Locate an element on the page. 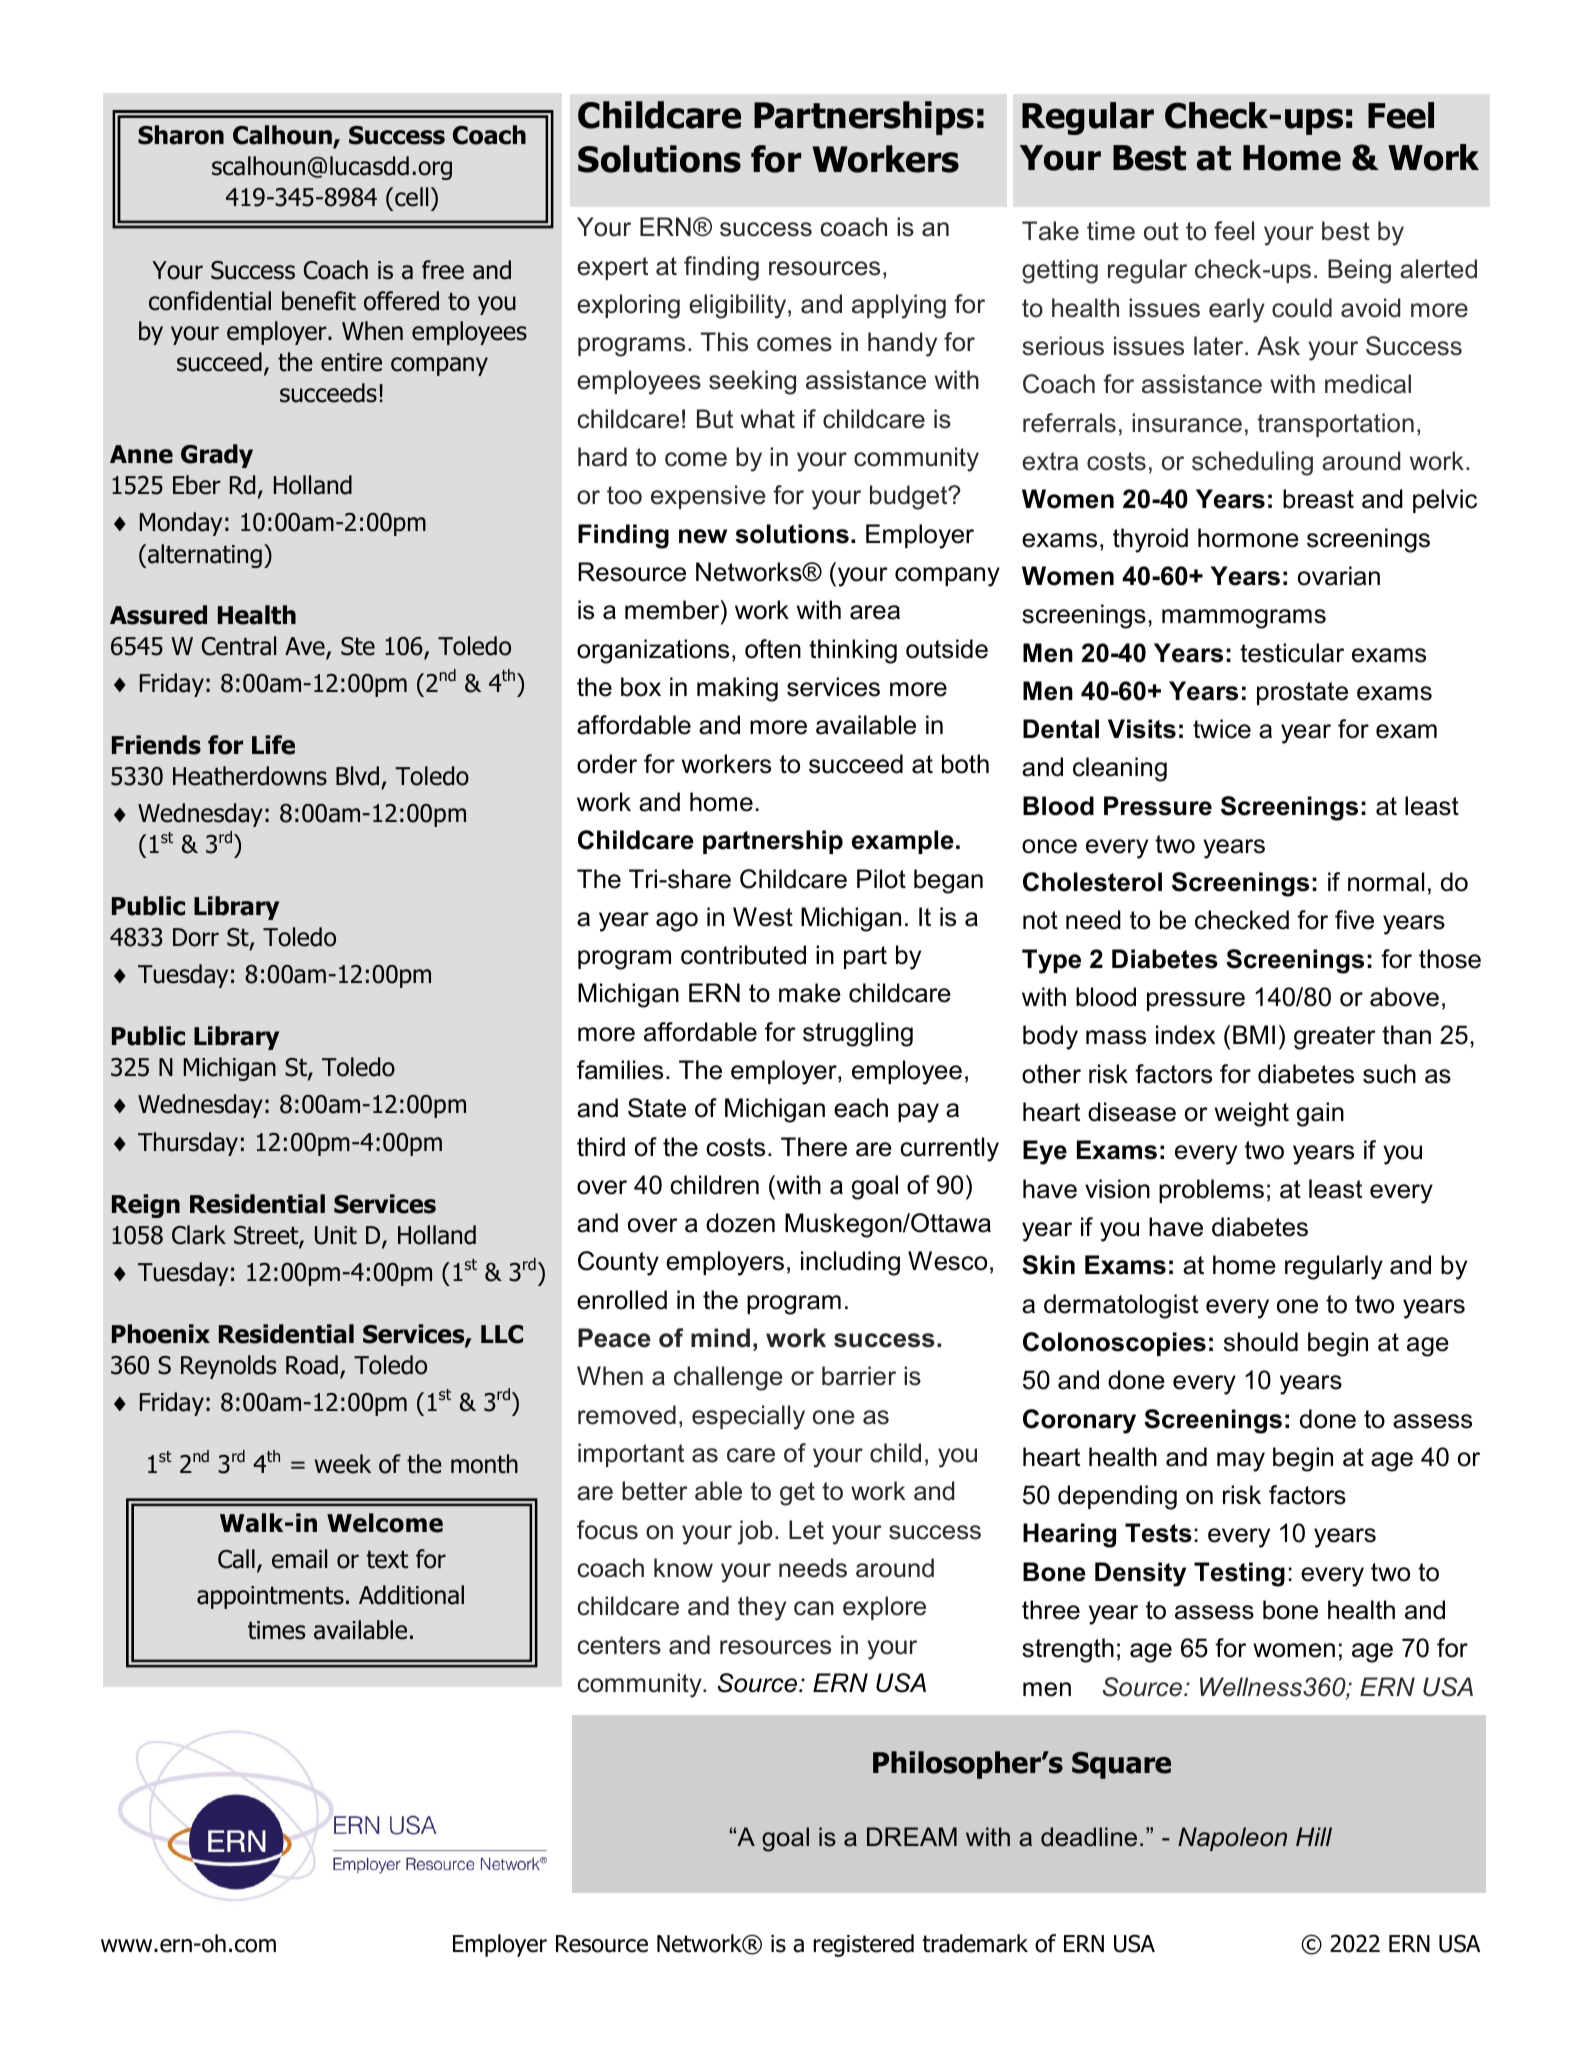  Hill is located at coordinates (1314, 1836).
